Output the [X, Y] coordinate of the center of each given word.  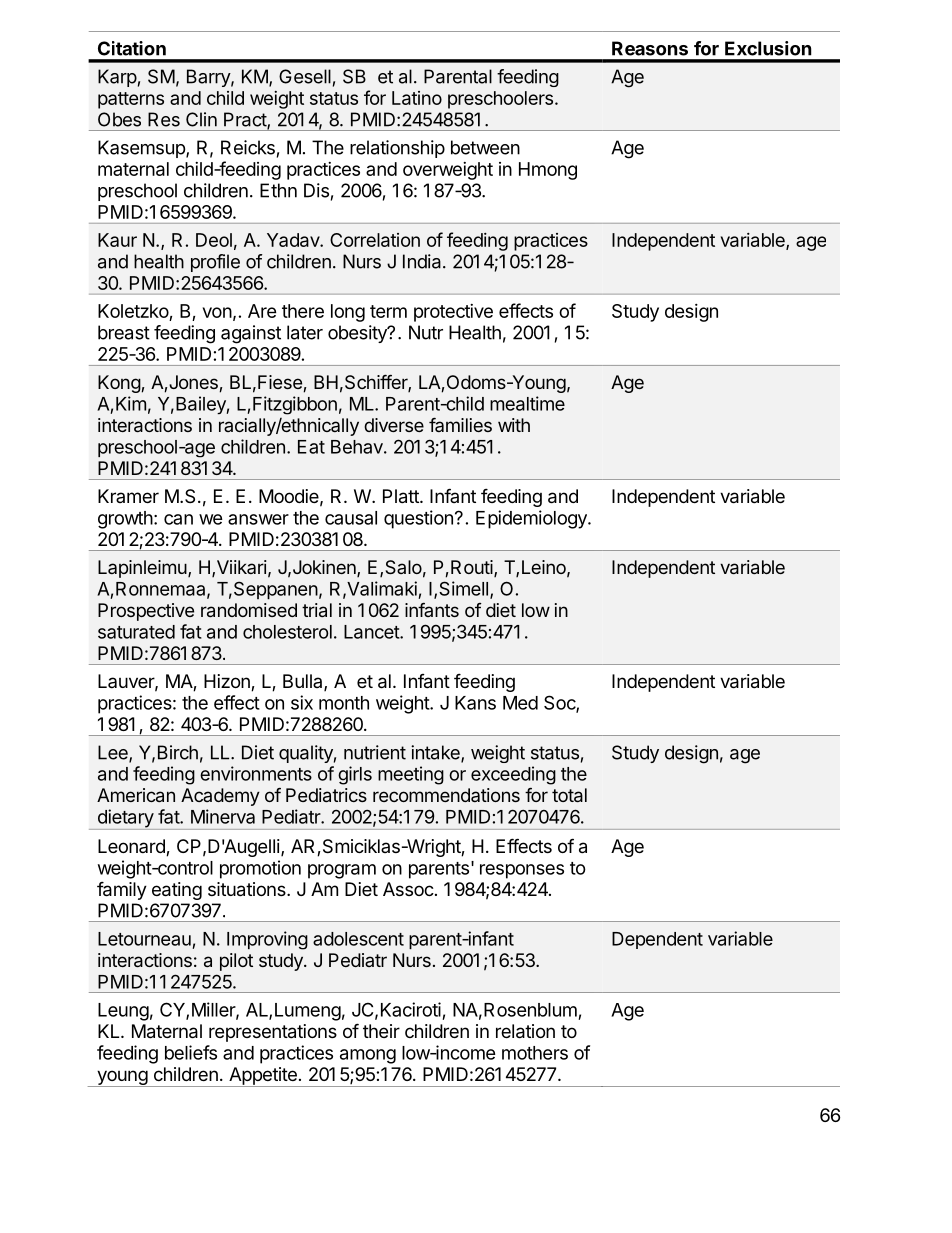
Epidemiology [532, 519]
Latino [417, 98]
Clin [201, 119]
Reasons [650, 48]
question [418, 519]
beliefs [191, 1052]
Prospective [146, 612]
